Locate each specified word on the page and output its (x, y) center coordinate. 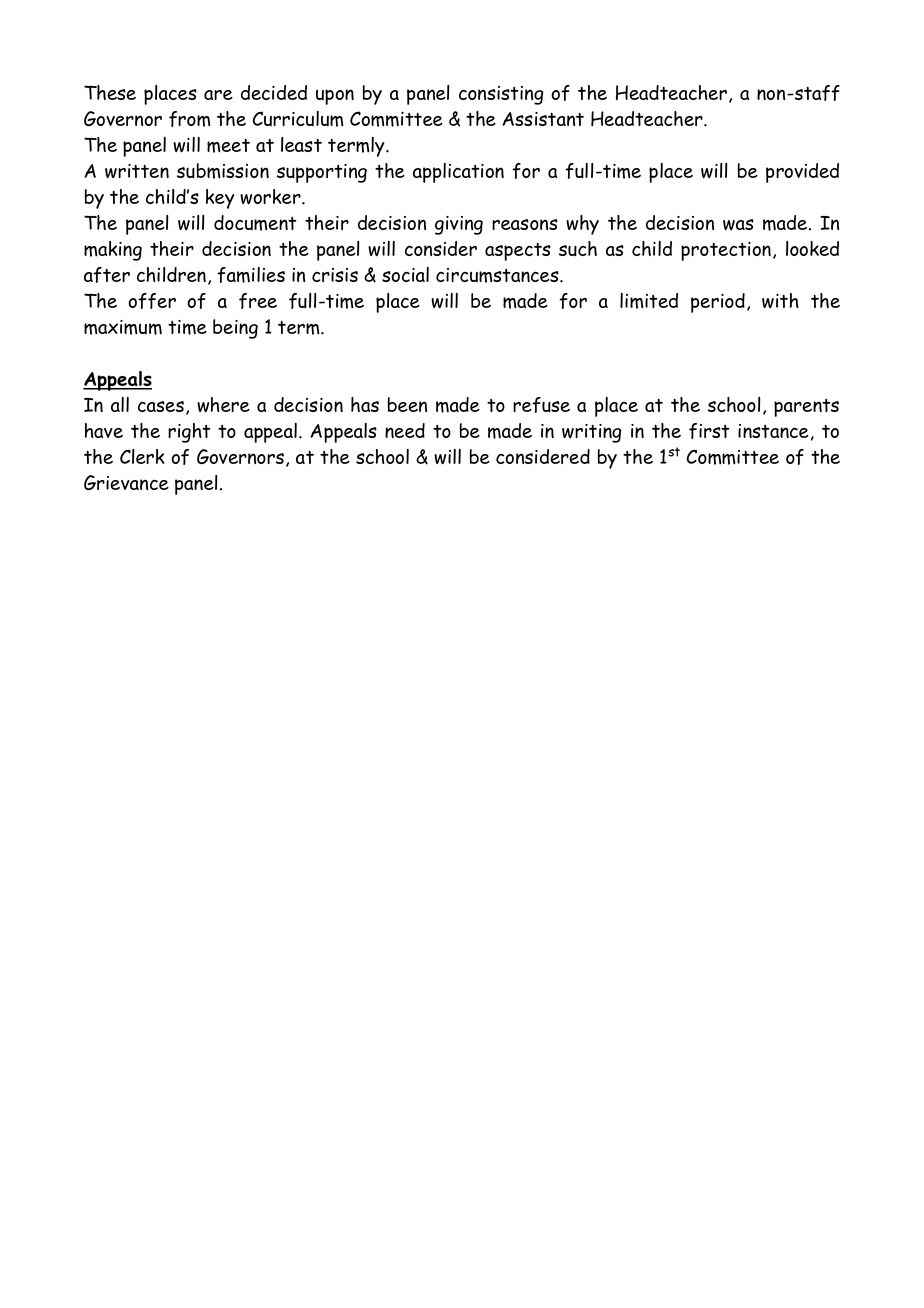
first (709, 431)
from (189, 119)
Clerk (142, 456)
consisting (501, 95)
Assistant (543, 119)
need (405, 430)
